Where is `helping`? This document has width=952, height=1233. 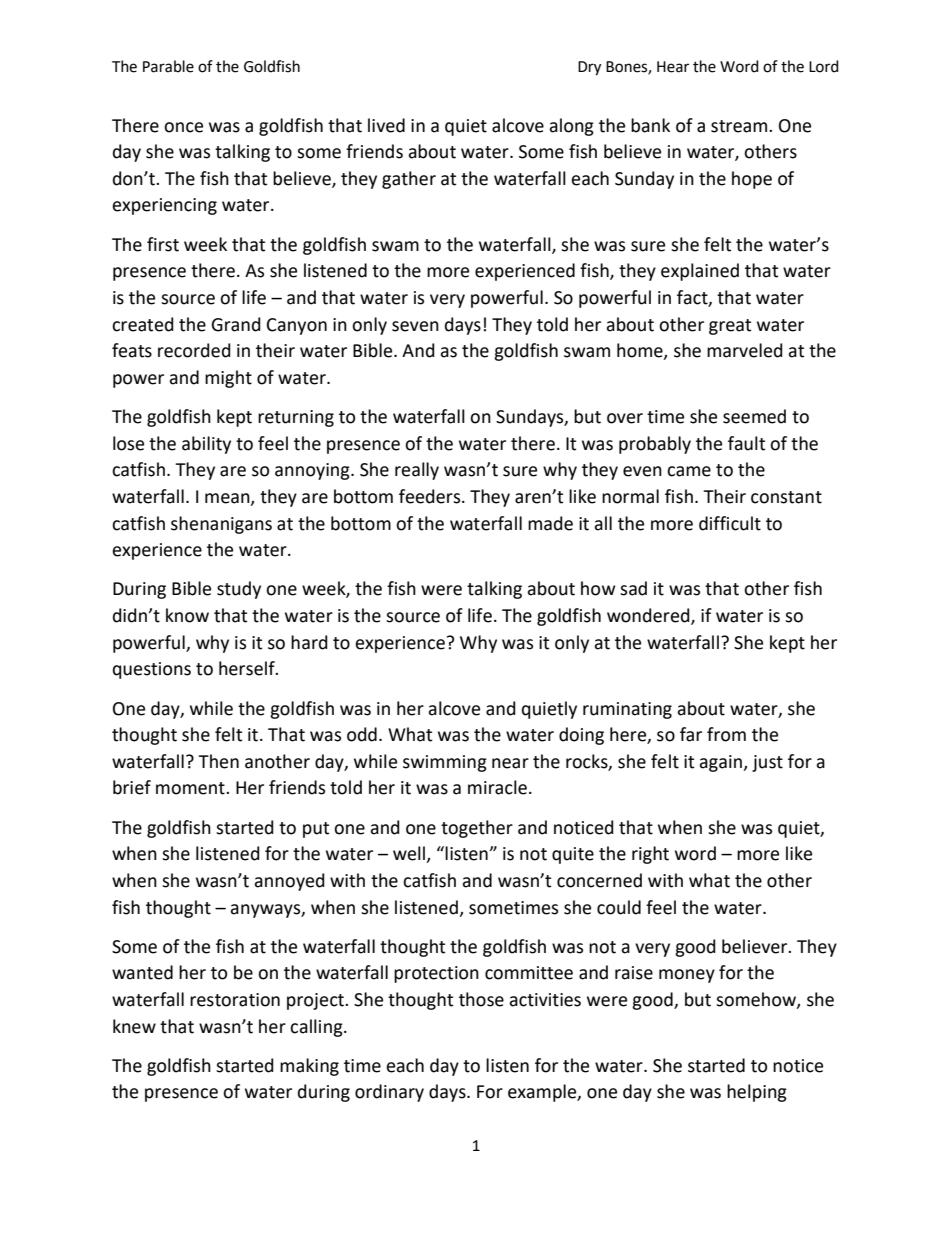 helping is located at coordinates (757, 1093).
